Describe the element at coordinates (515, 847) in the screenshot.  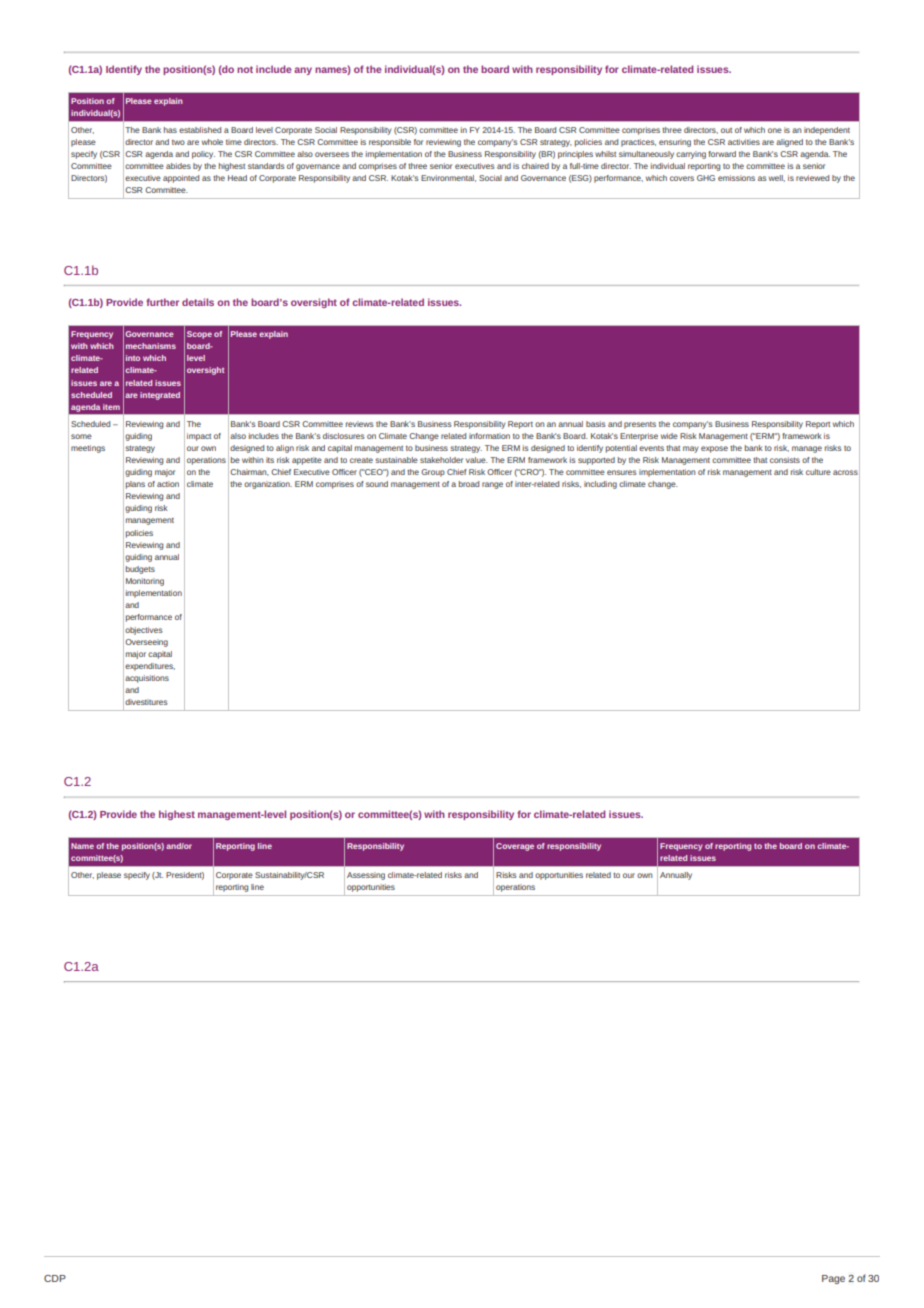
I see `Coverage` at that location.
